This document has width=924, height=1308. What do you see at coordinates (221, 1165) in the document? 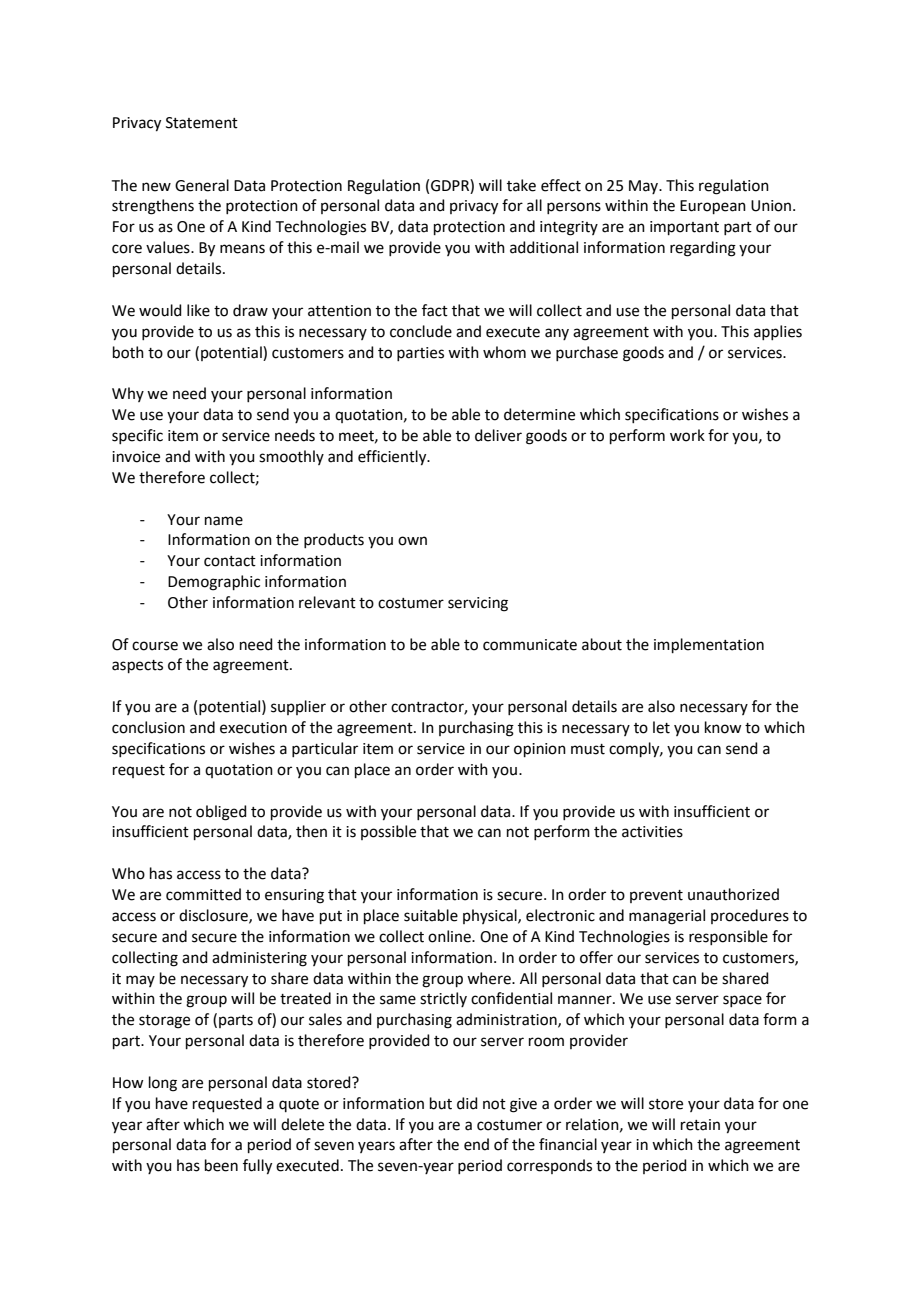
I see `been` at bounding box center [221, 1165].
